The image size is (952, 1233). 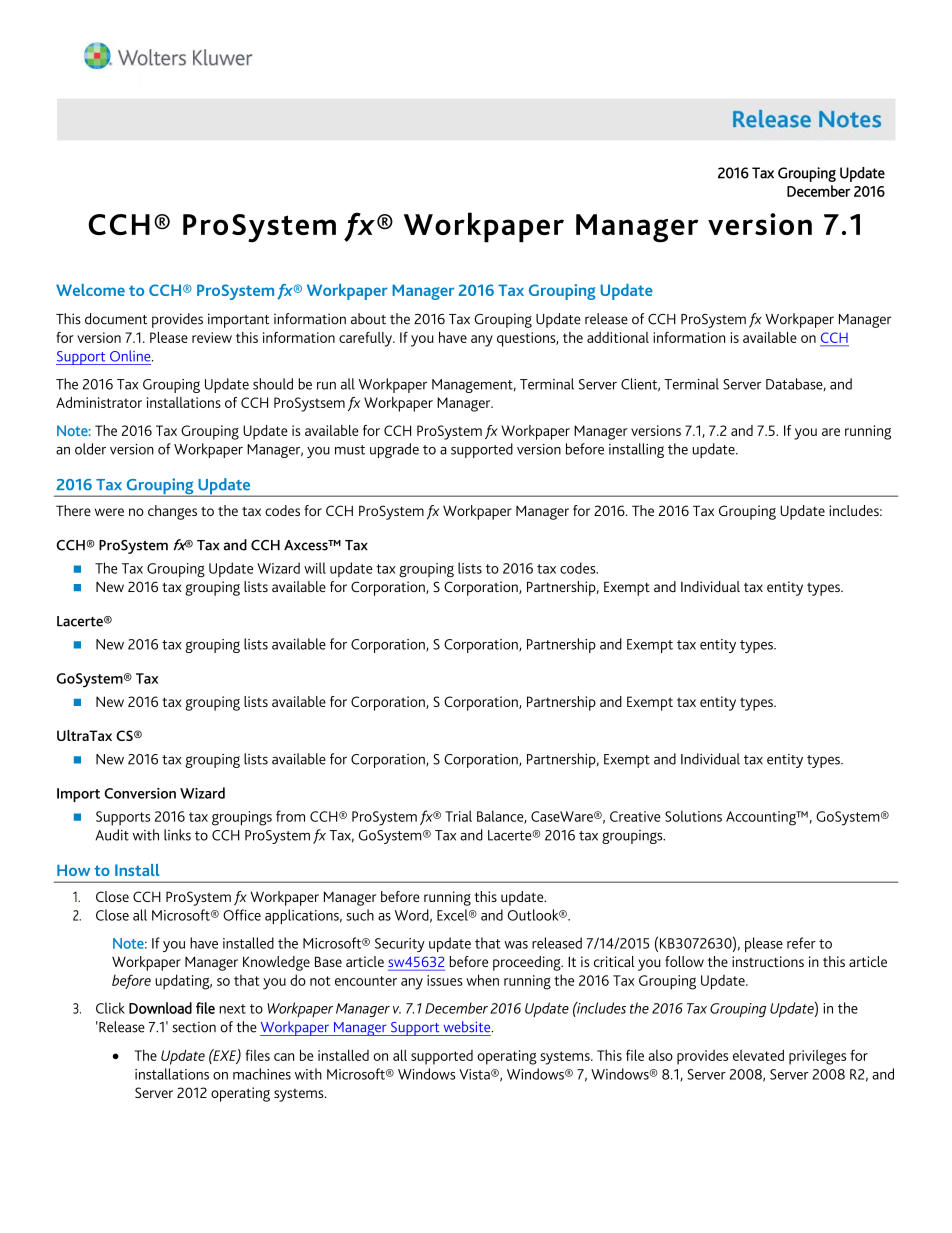 I want to click on additional, so click(x=618, y=337).
